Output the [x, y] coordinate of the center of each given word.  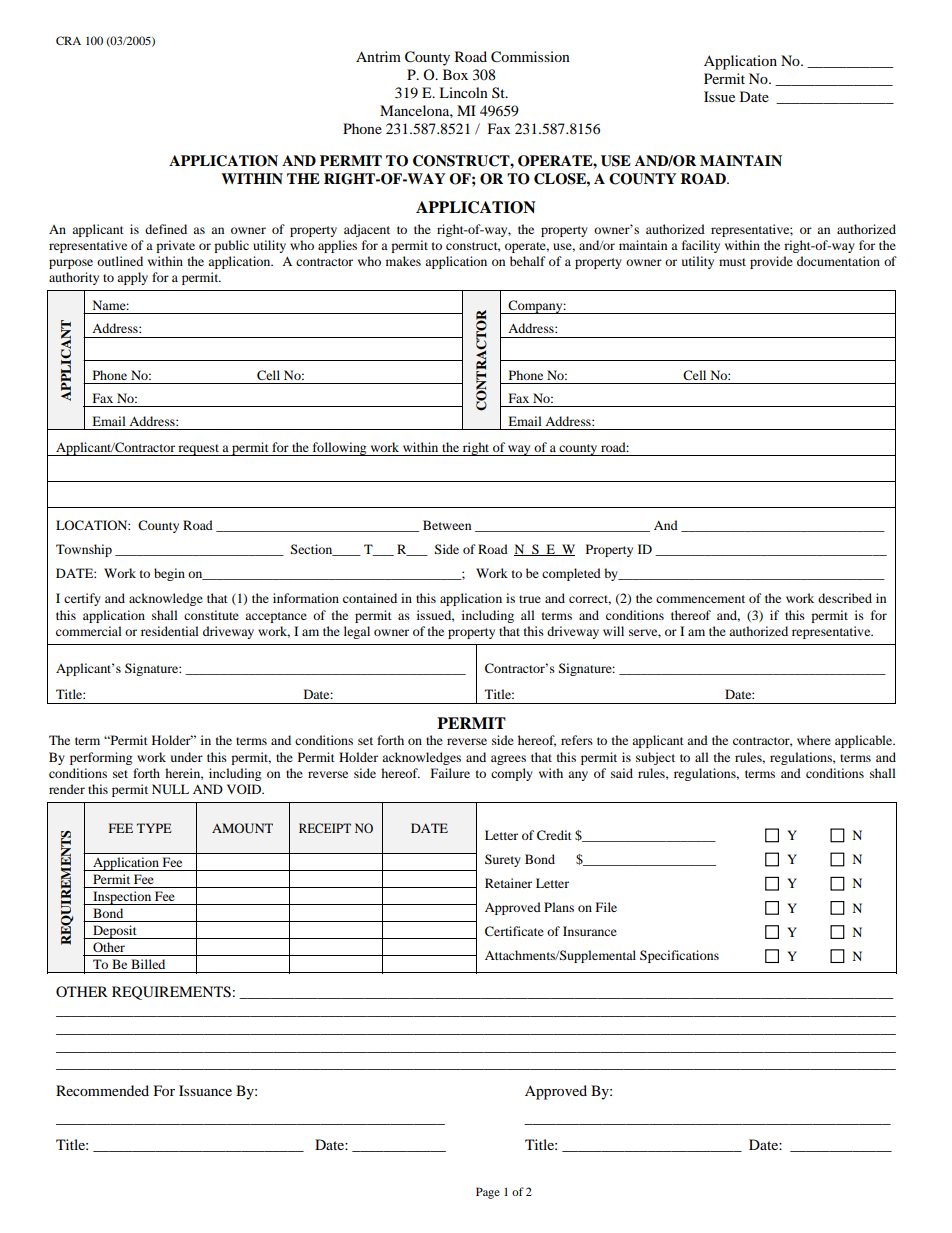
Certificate [514, 931]
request [198, 450]
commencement [700, 599]
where [814, 740]
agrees [508, 760]
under [187, 757]
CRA [68, 40]
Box [455, 74]
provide [771, 262]
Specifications [679, 956]
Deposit [115, 932]
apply [132, 278]
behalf [528, 261]
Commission [530, 57]
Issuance [205, 1090]
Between [447, 525]
